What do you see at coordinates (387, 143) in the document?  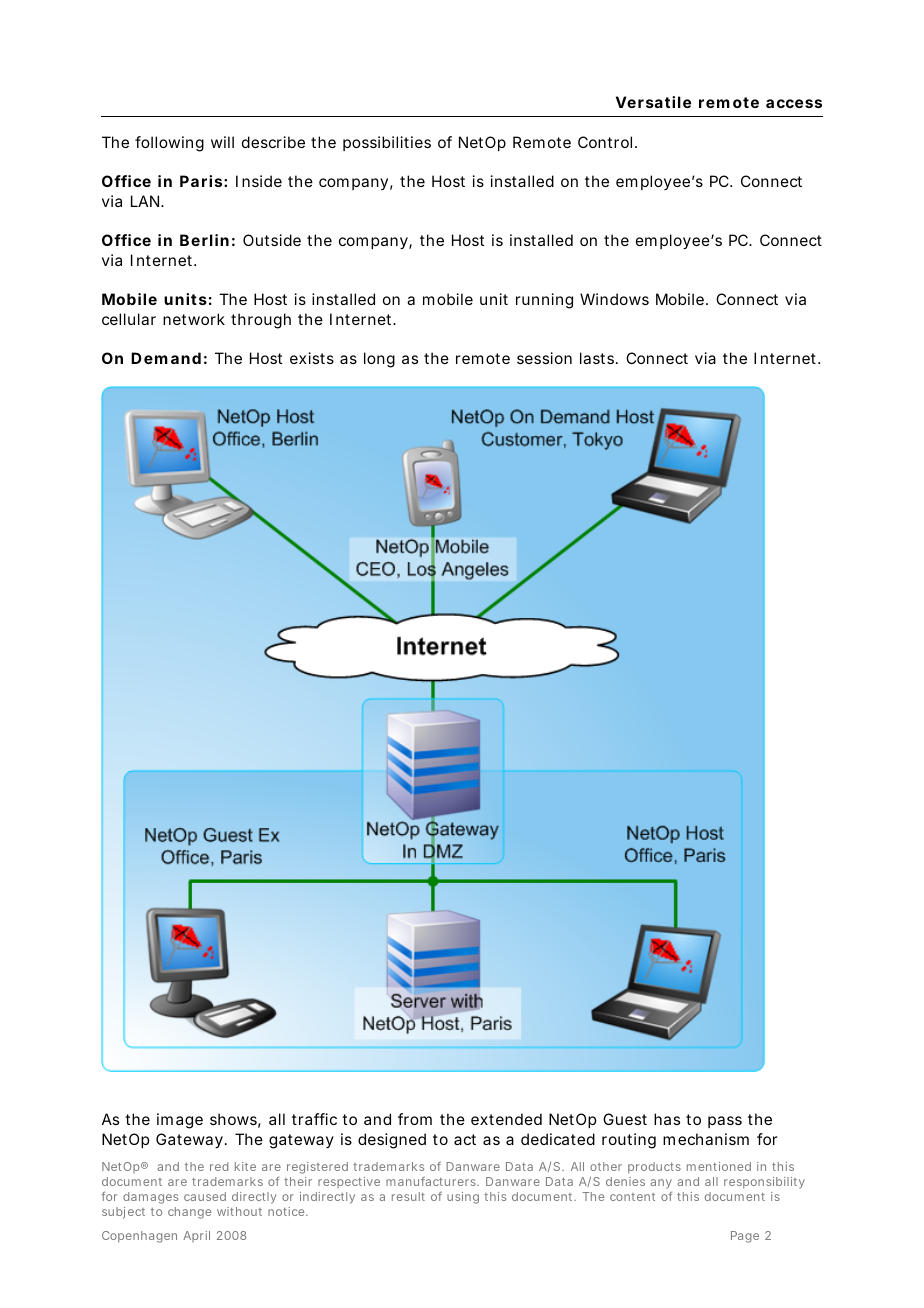 I see `possibilities` at bounding box center [387, 143].
